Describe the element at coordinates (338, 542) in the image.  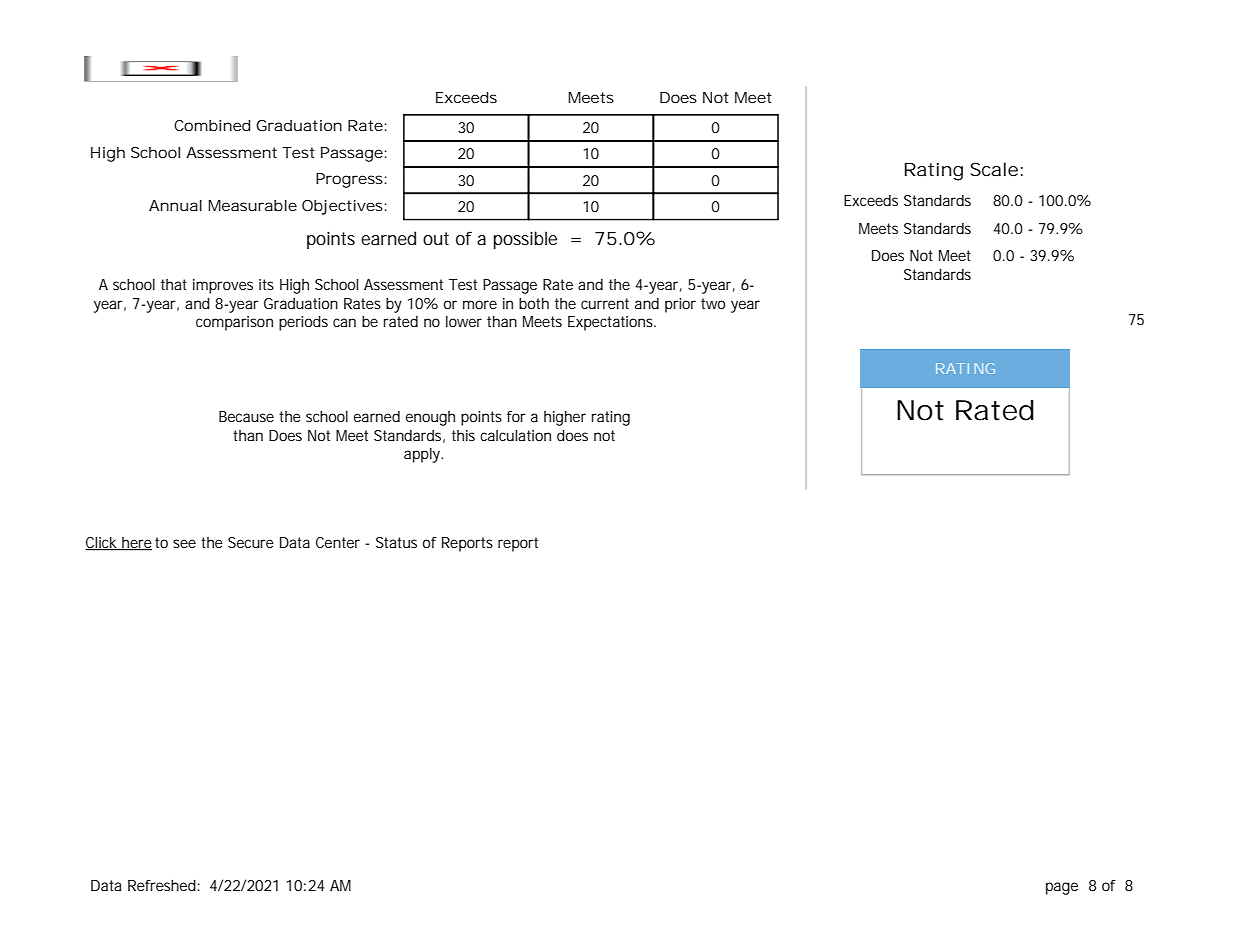
I see `Center` at that location.
